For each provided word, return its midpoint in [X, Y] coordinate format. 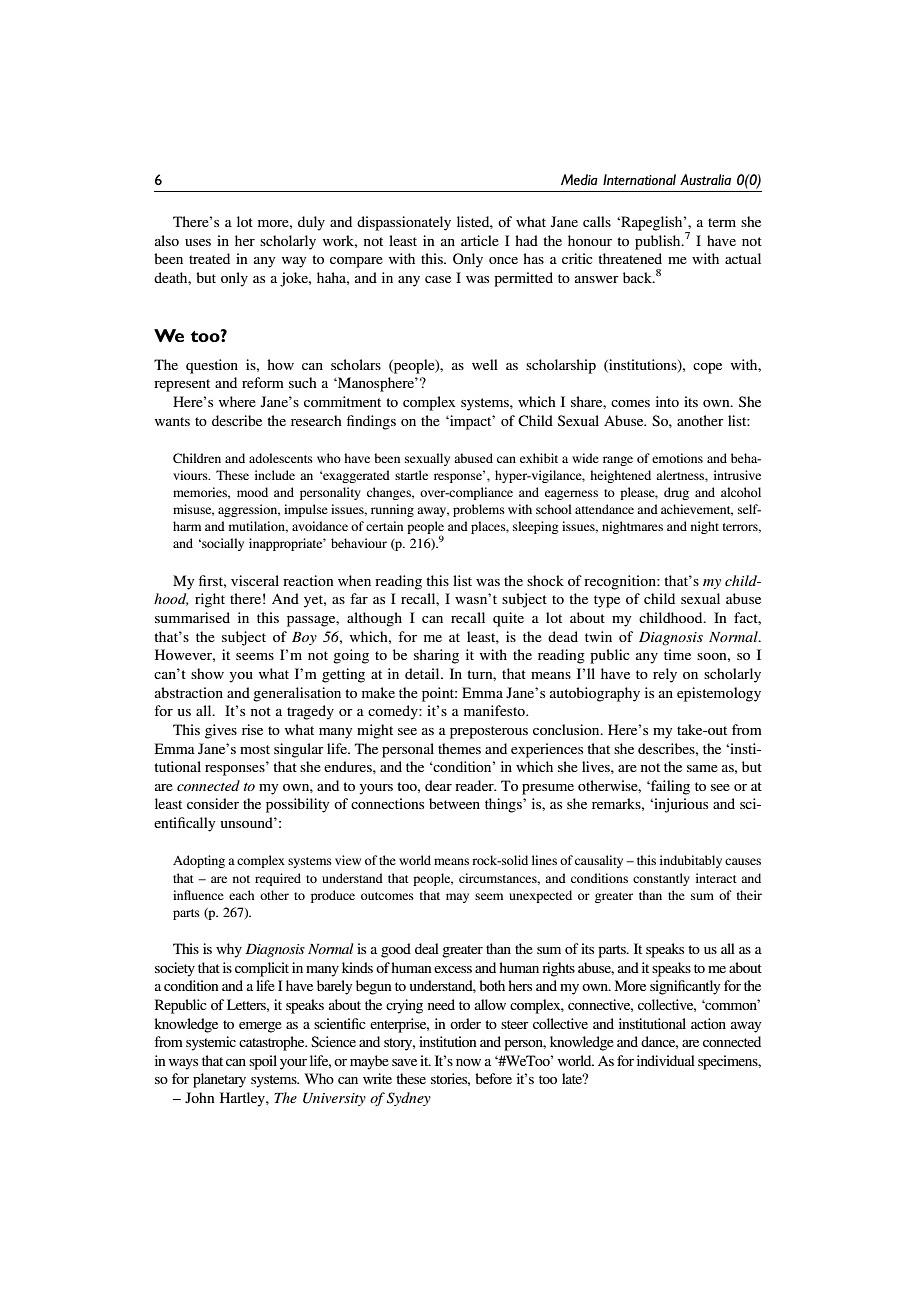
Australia [705, 179]
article [480, 240]
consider [213, 803]
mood [252, 492]
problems [479, 510]
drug [676, 493]
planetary [219, 1080]
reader [475, 785]
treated [209, 258]
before [493, 1078]
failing [669, 787]
